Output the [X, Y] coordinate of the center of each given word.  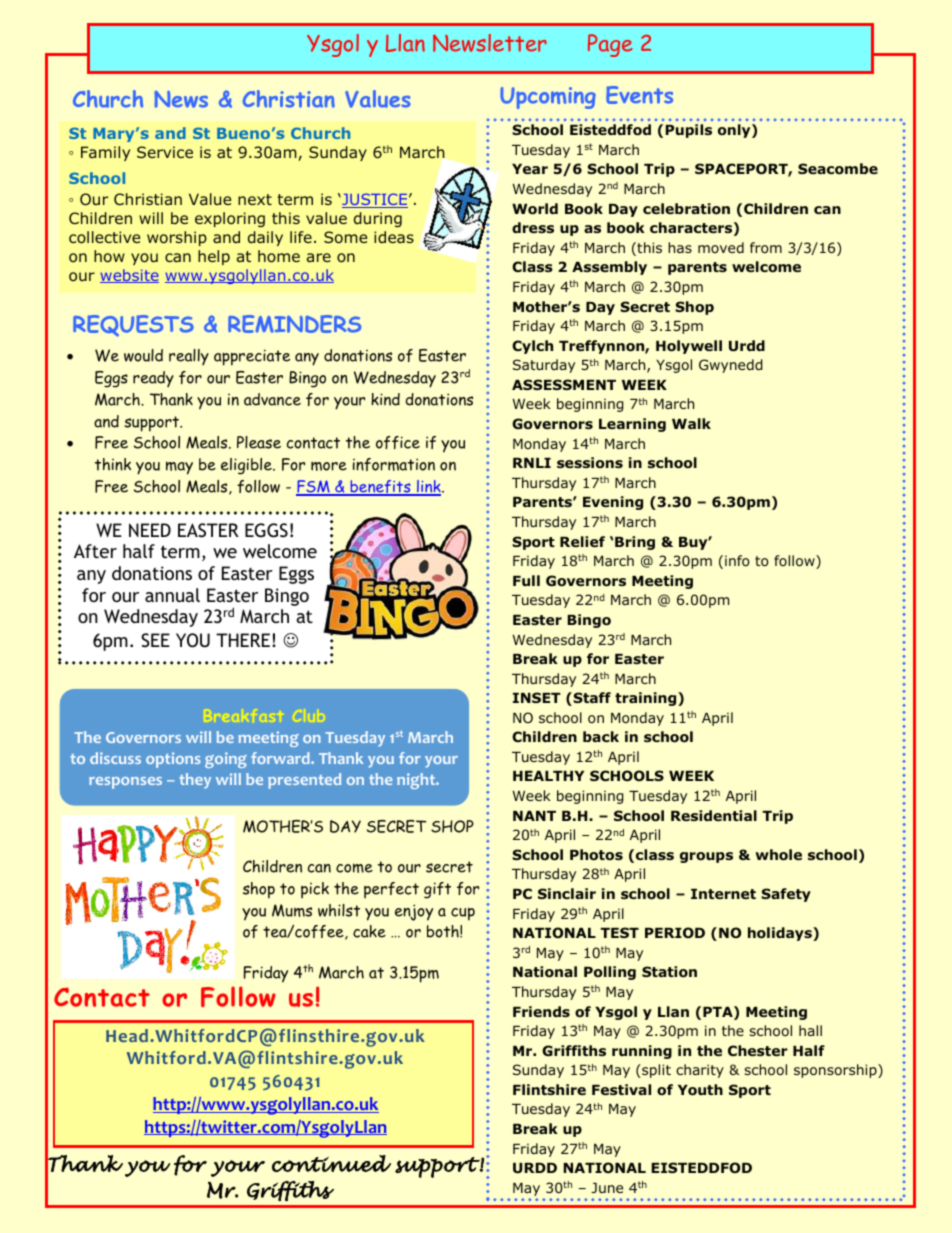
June [607, 1188]
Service [165, 152]
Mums [292, 910]
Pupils [688, 131]
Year [530, 169]
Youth [700, 1090]
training [647, 699]
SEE [155, 640]
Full [526, 580]
